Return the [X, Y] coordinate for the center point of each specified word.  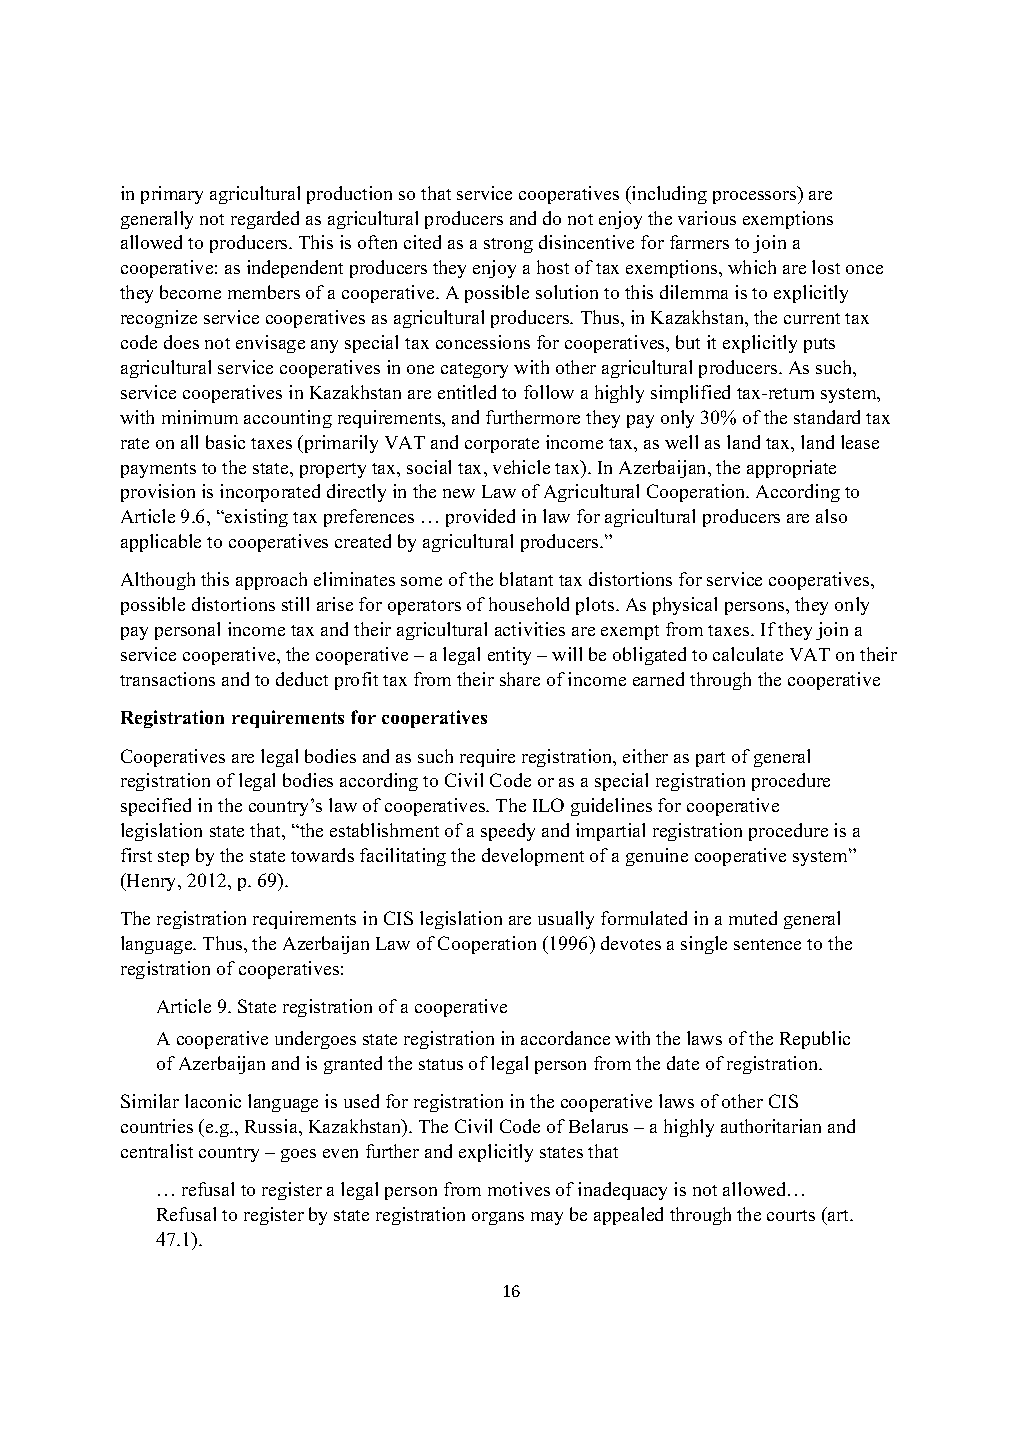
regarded [265, 220]
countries [157, 1126]
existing [255, 518]
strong [508, 245]
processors [756, 197]
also [831, 516]
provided [480, 518]
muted [753, 918]
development [533, 857]
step [173, 858]
